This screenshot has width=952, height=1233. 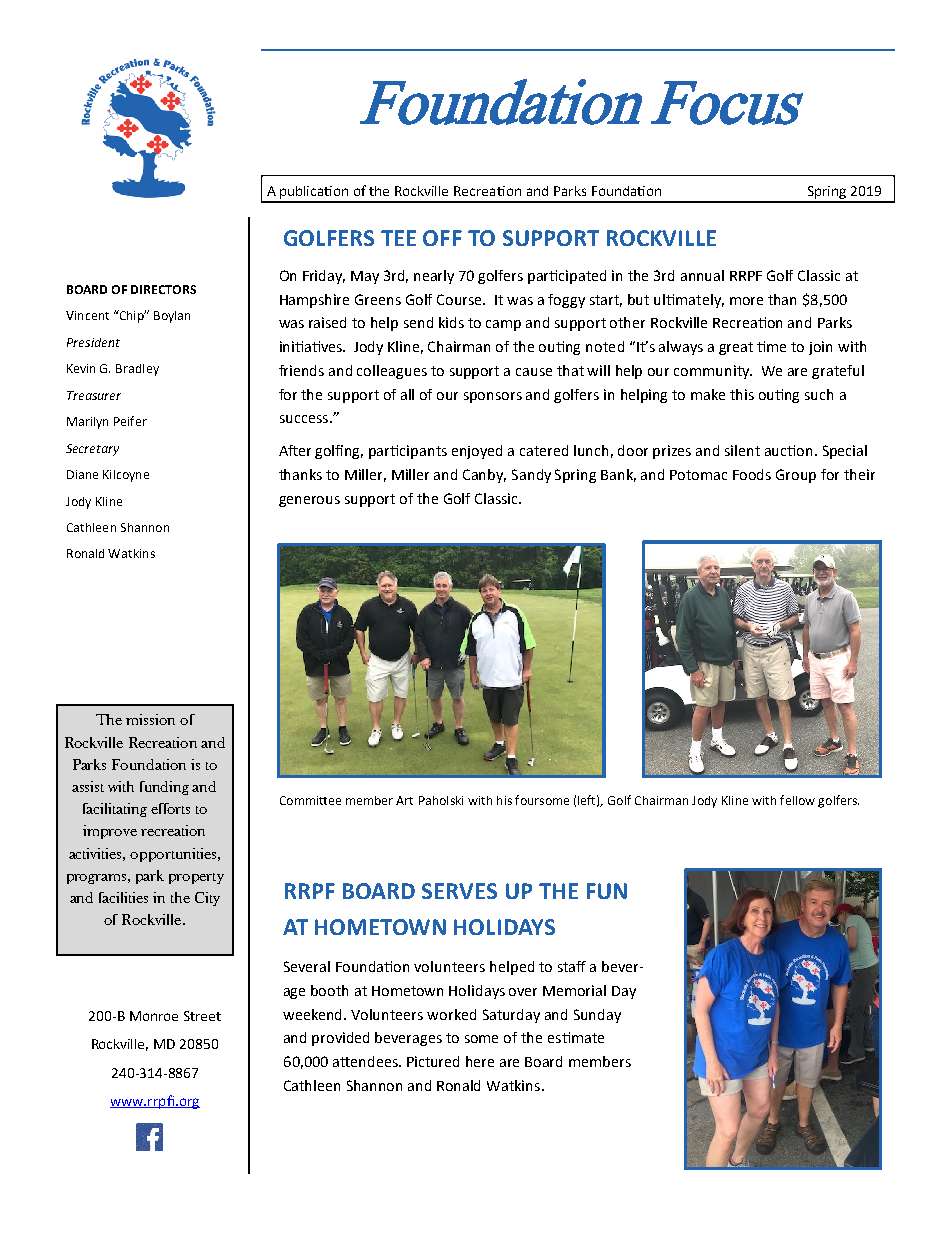 I want to click on mission, so click(x=150, y=719).
